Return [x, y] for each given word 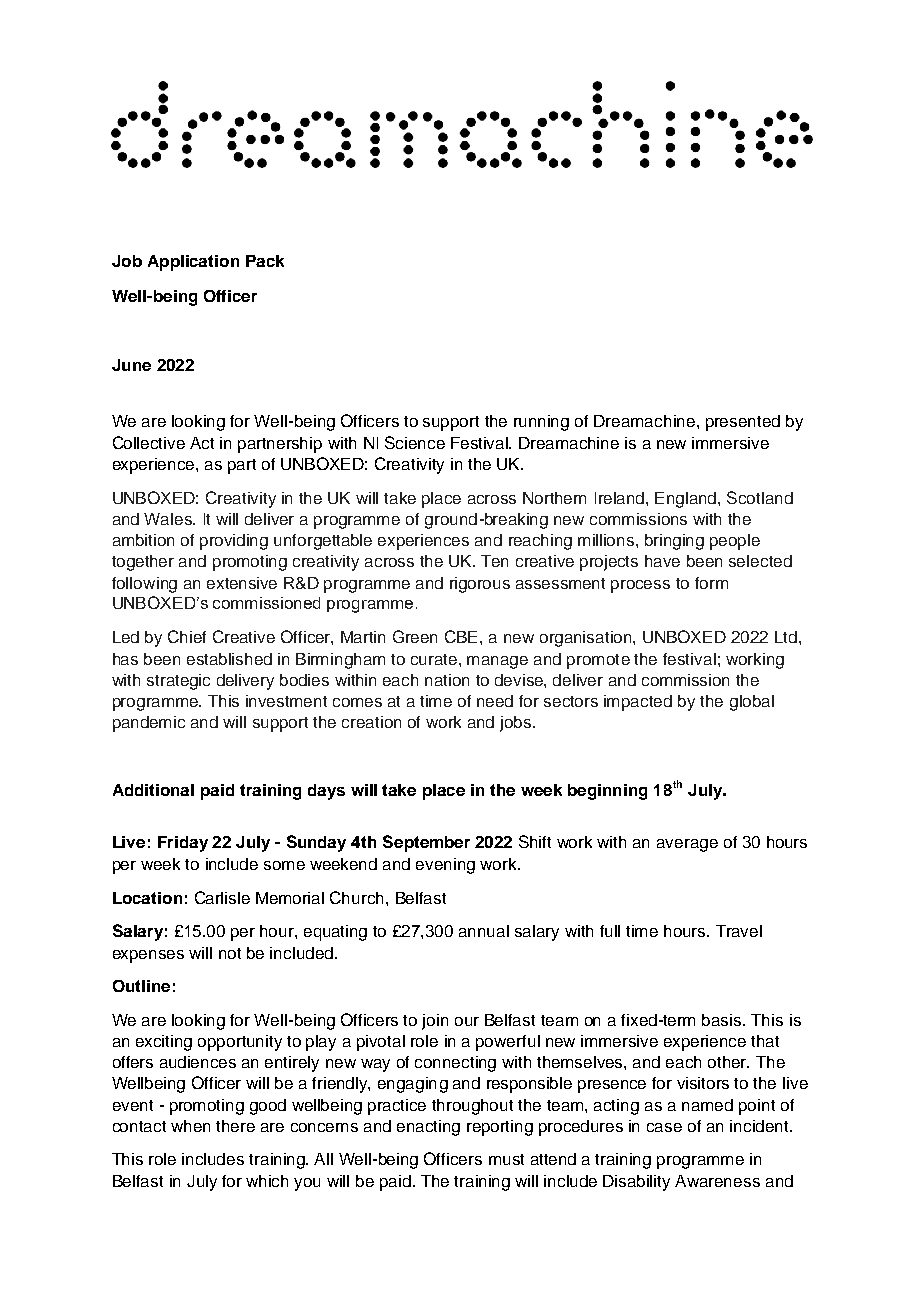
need [495, 701]
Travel [739, 931]
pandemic [149, 724]
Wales [169, 519]
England [687, 500]
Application [193, 263]
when [190, 1126]
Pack [265, 261]
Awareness [717, 1181]
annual [484, 931]
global [752, 703]
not [230, 953]
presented [743, 423]
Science [415, 442]
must [506, 1159]
